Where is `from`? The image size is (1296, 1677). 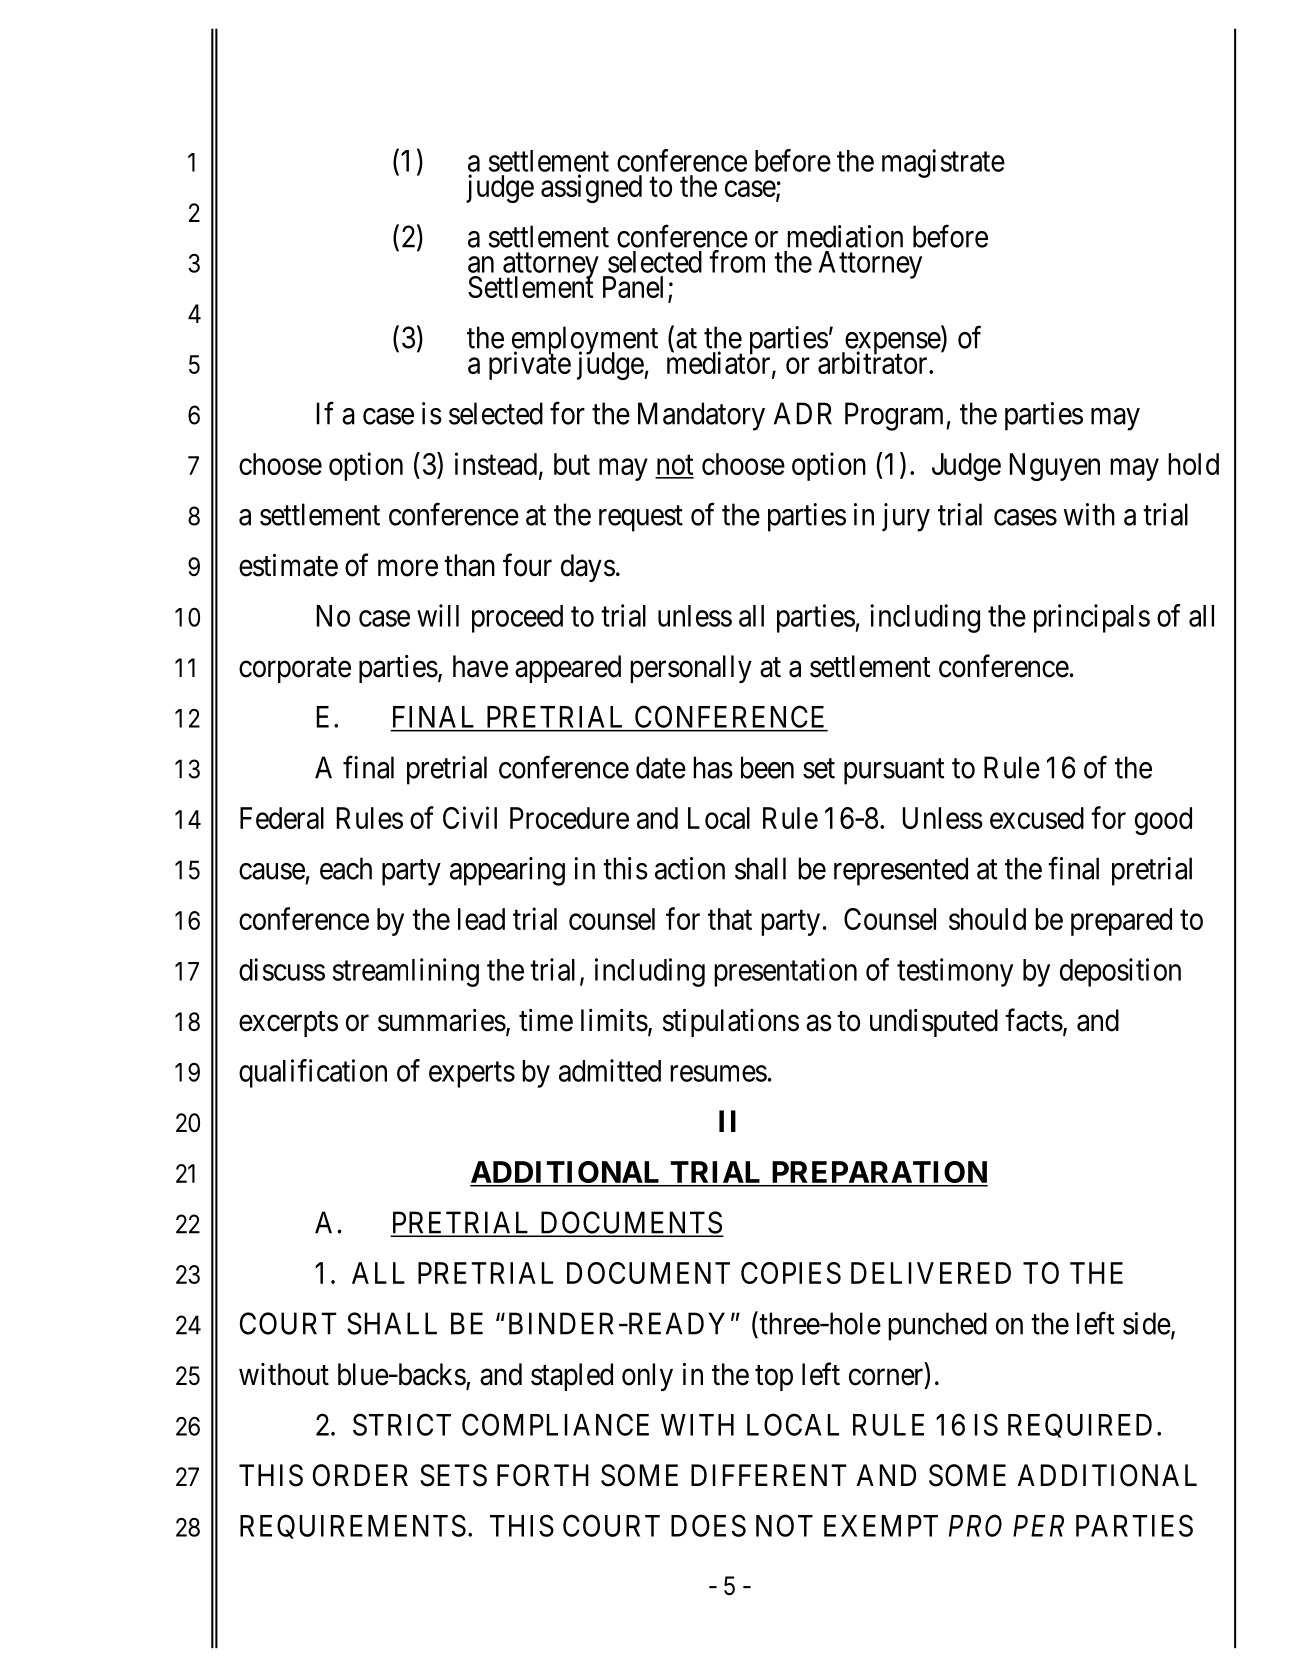 from is located at coordinates (737, 261).
